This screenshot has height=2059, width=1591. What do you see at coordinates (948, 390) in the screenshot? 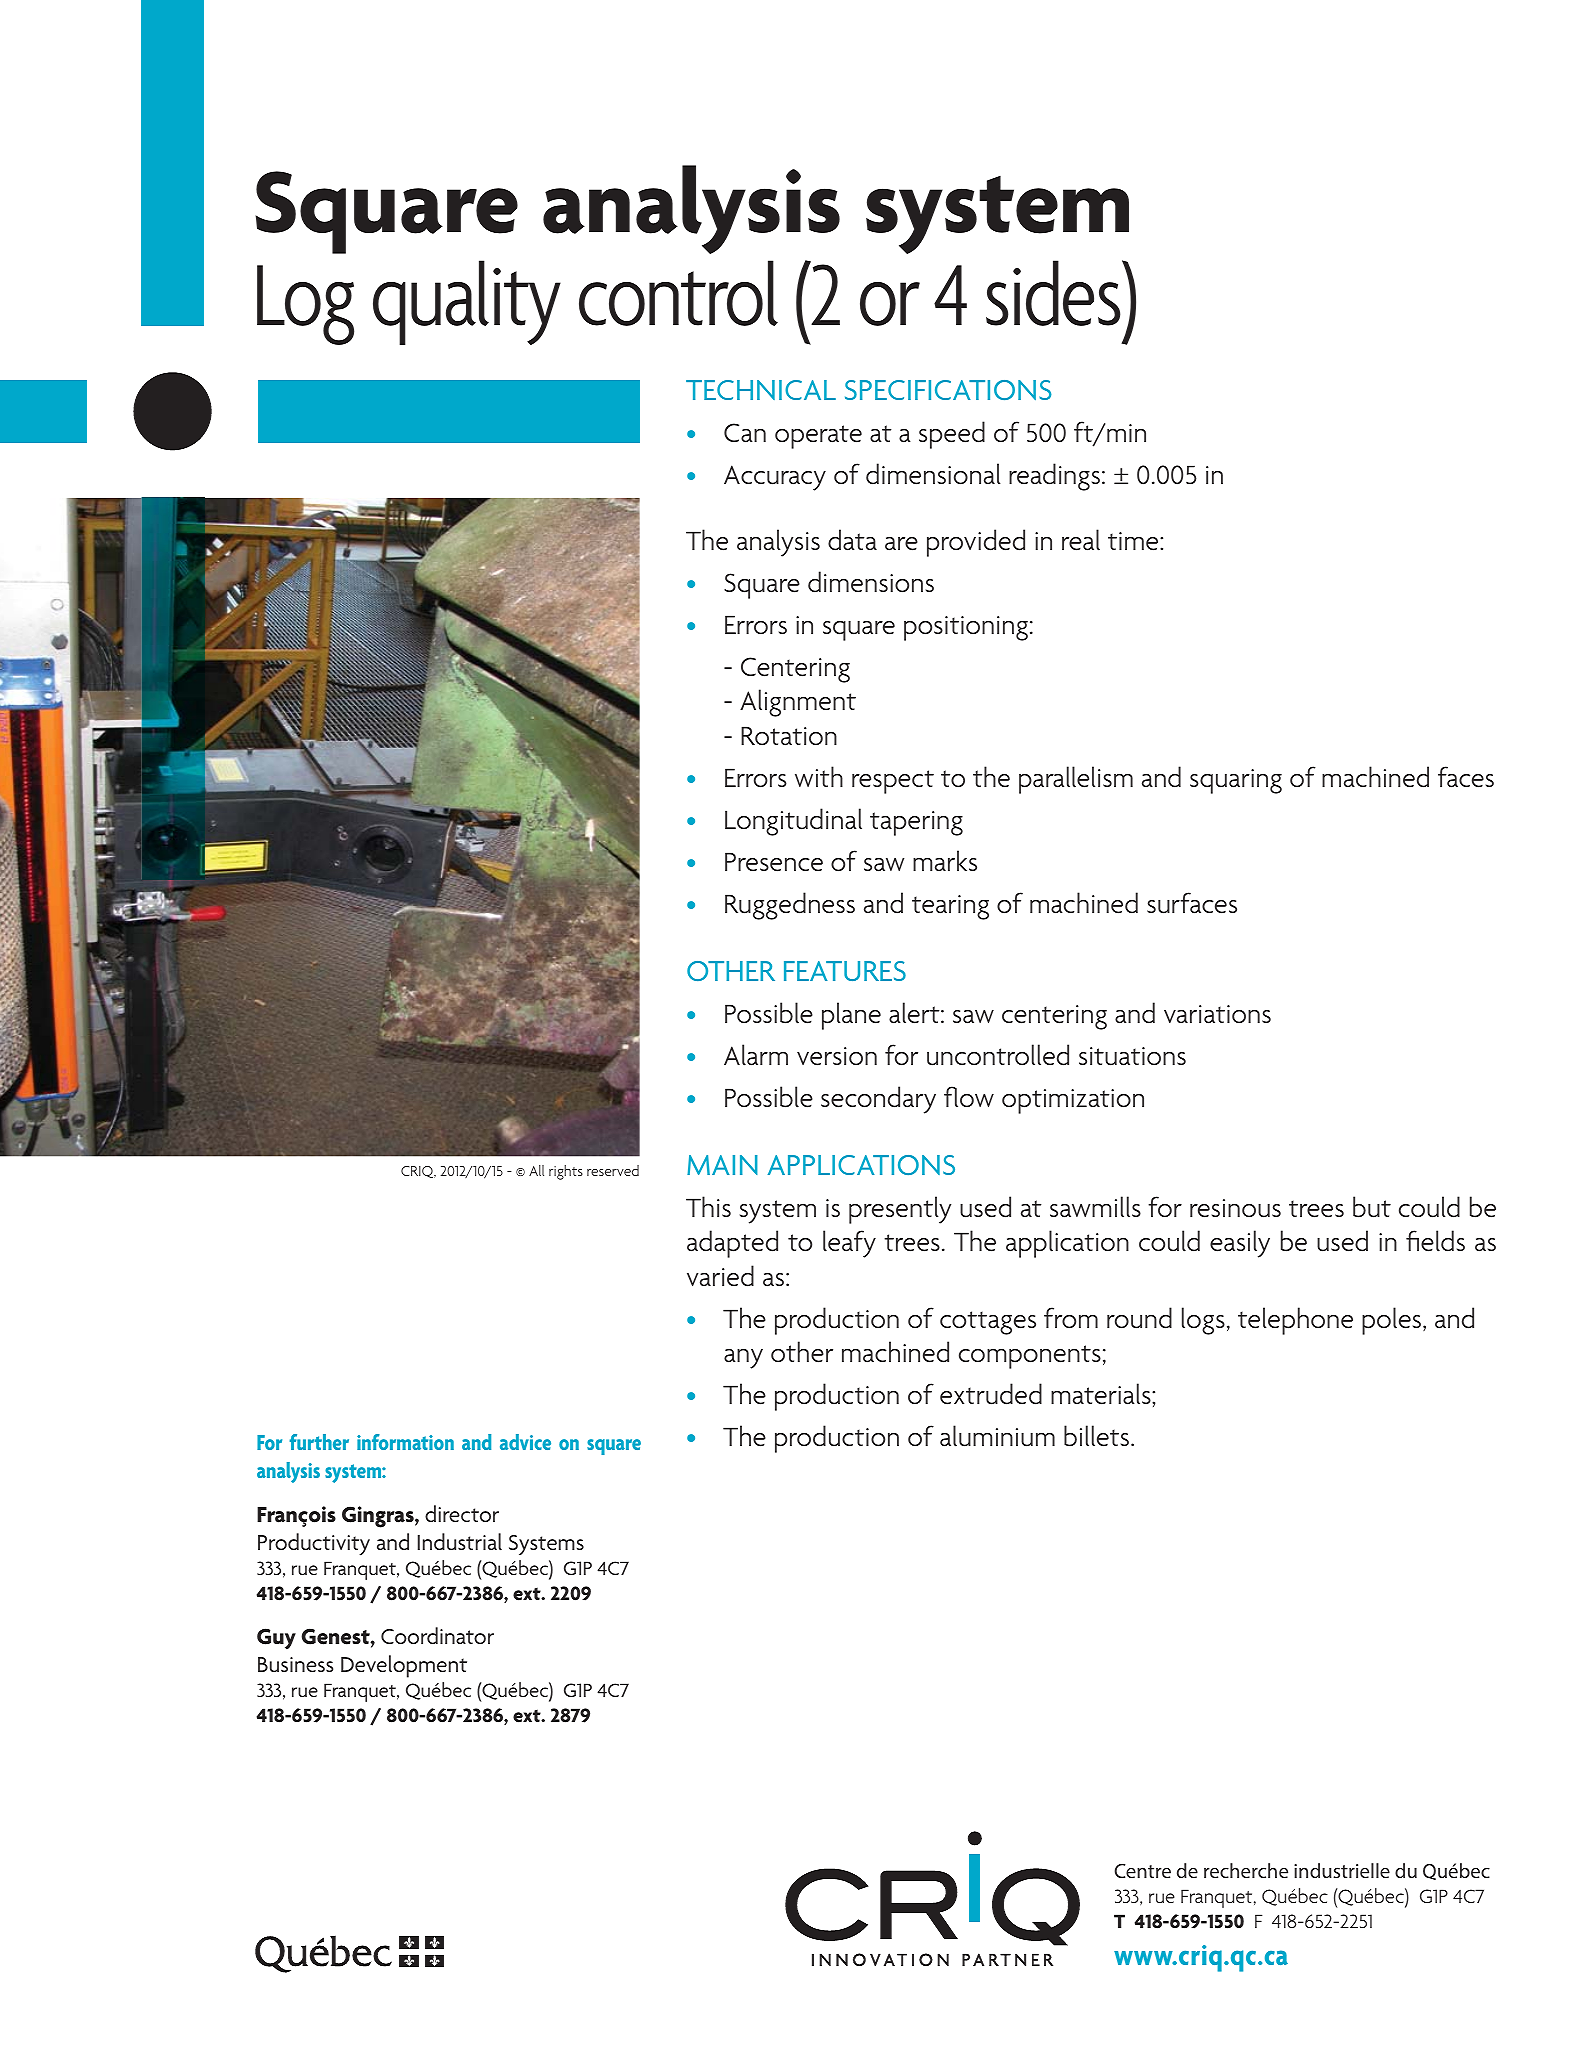
I see `SPECIFICATIONS` at bounding box center [948, 390].
